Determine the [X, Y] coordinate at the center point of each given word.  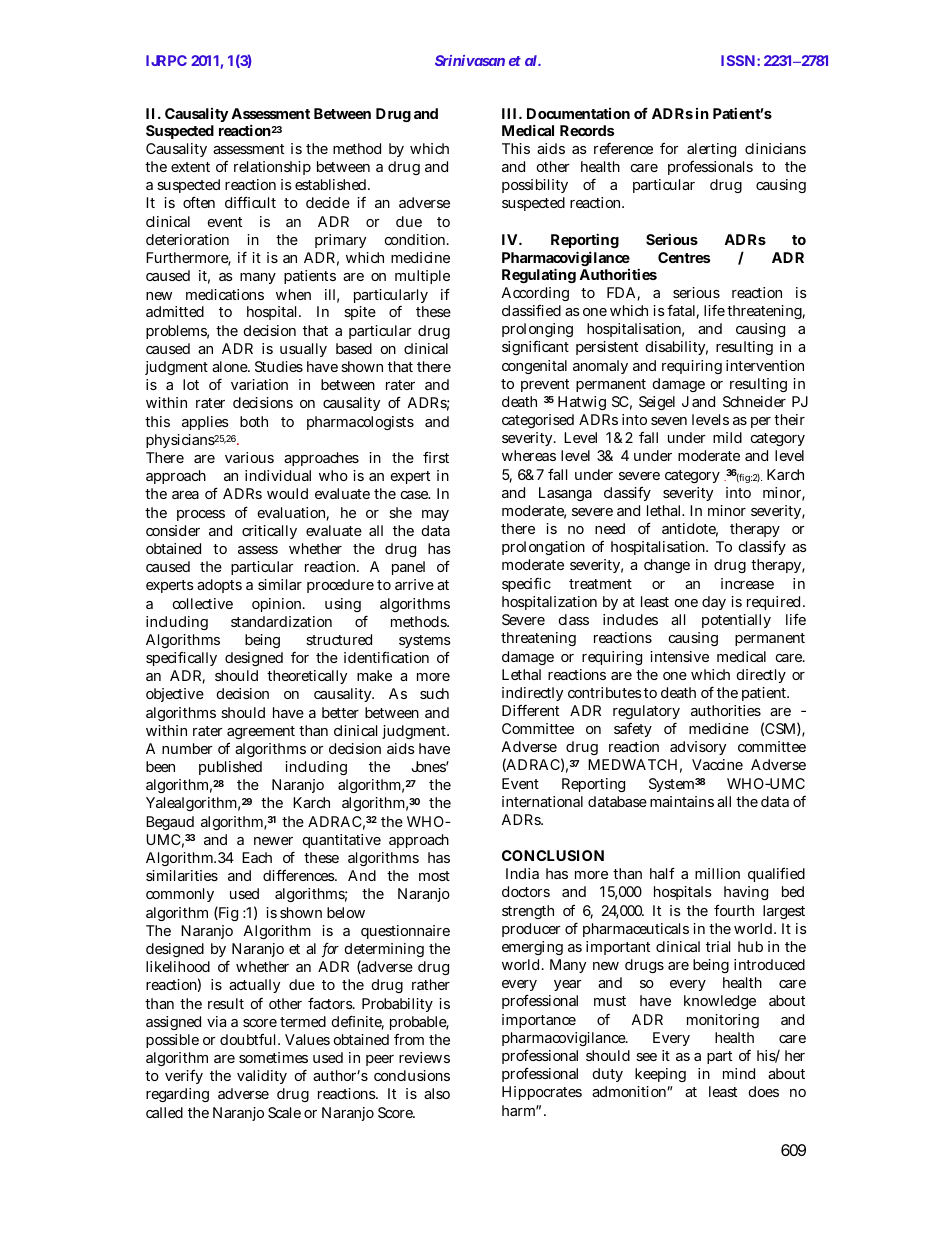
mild [727, 437]
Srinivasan [470, 60]
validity [262, 1077]
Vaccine [717, 764]
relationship [272, 168]
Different [530, 710]
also [437, 1093]
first [436, 457]
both [254, 421]
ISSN [738, 60]
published [230, 768]
